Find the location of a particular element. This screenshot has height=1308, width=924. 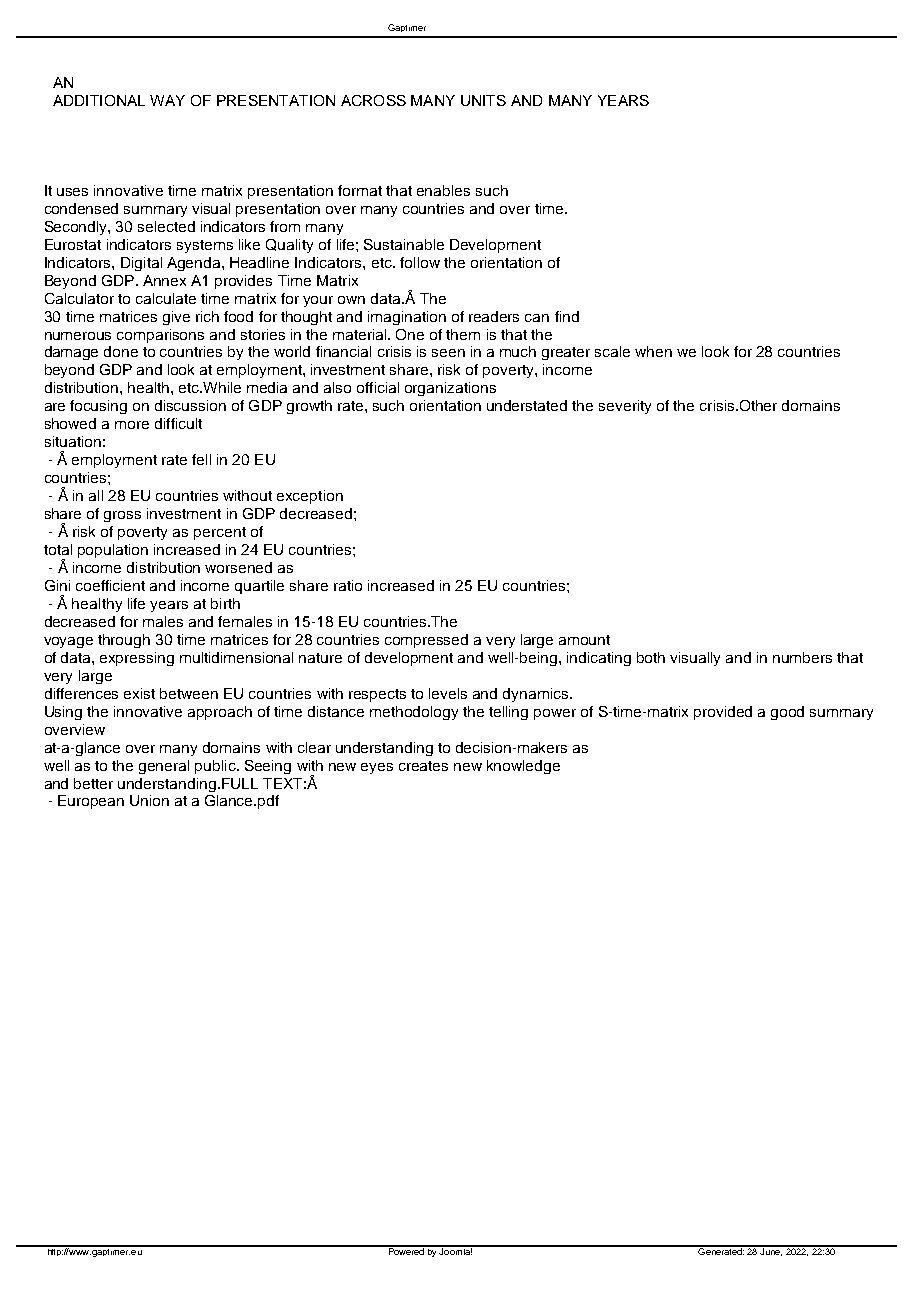

find is located at coordinates (567, 316).
